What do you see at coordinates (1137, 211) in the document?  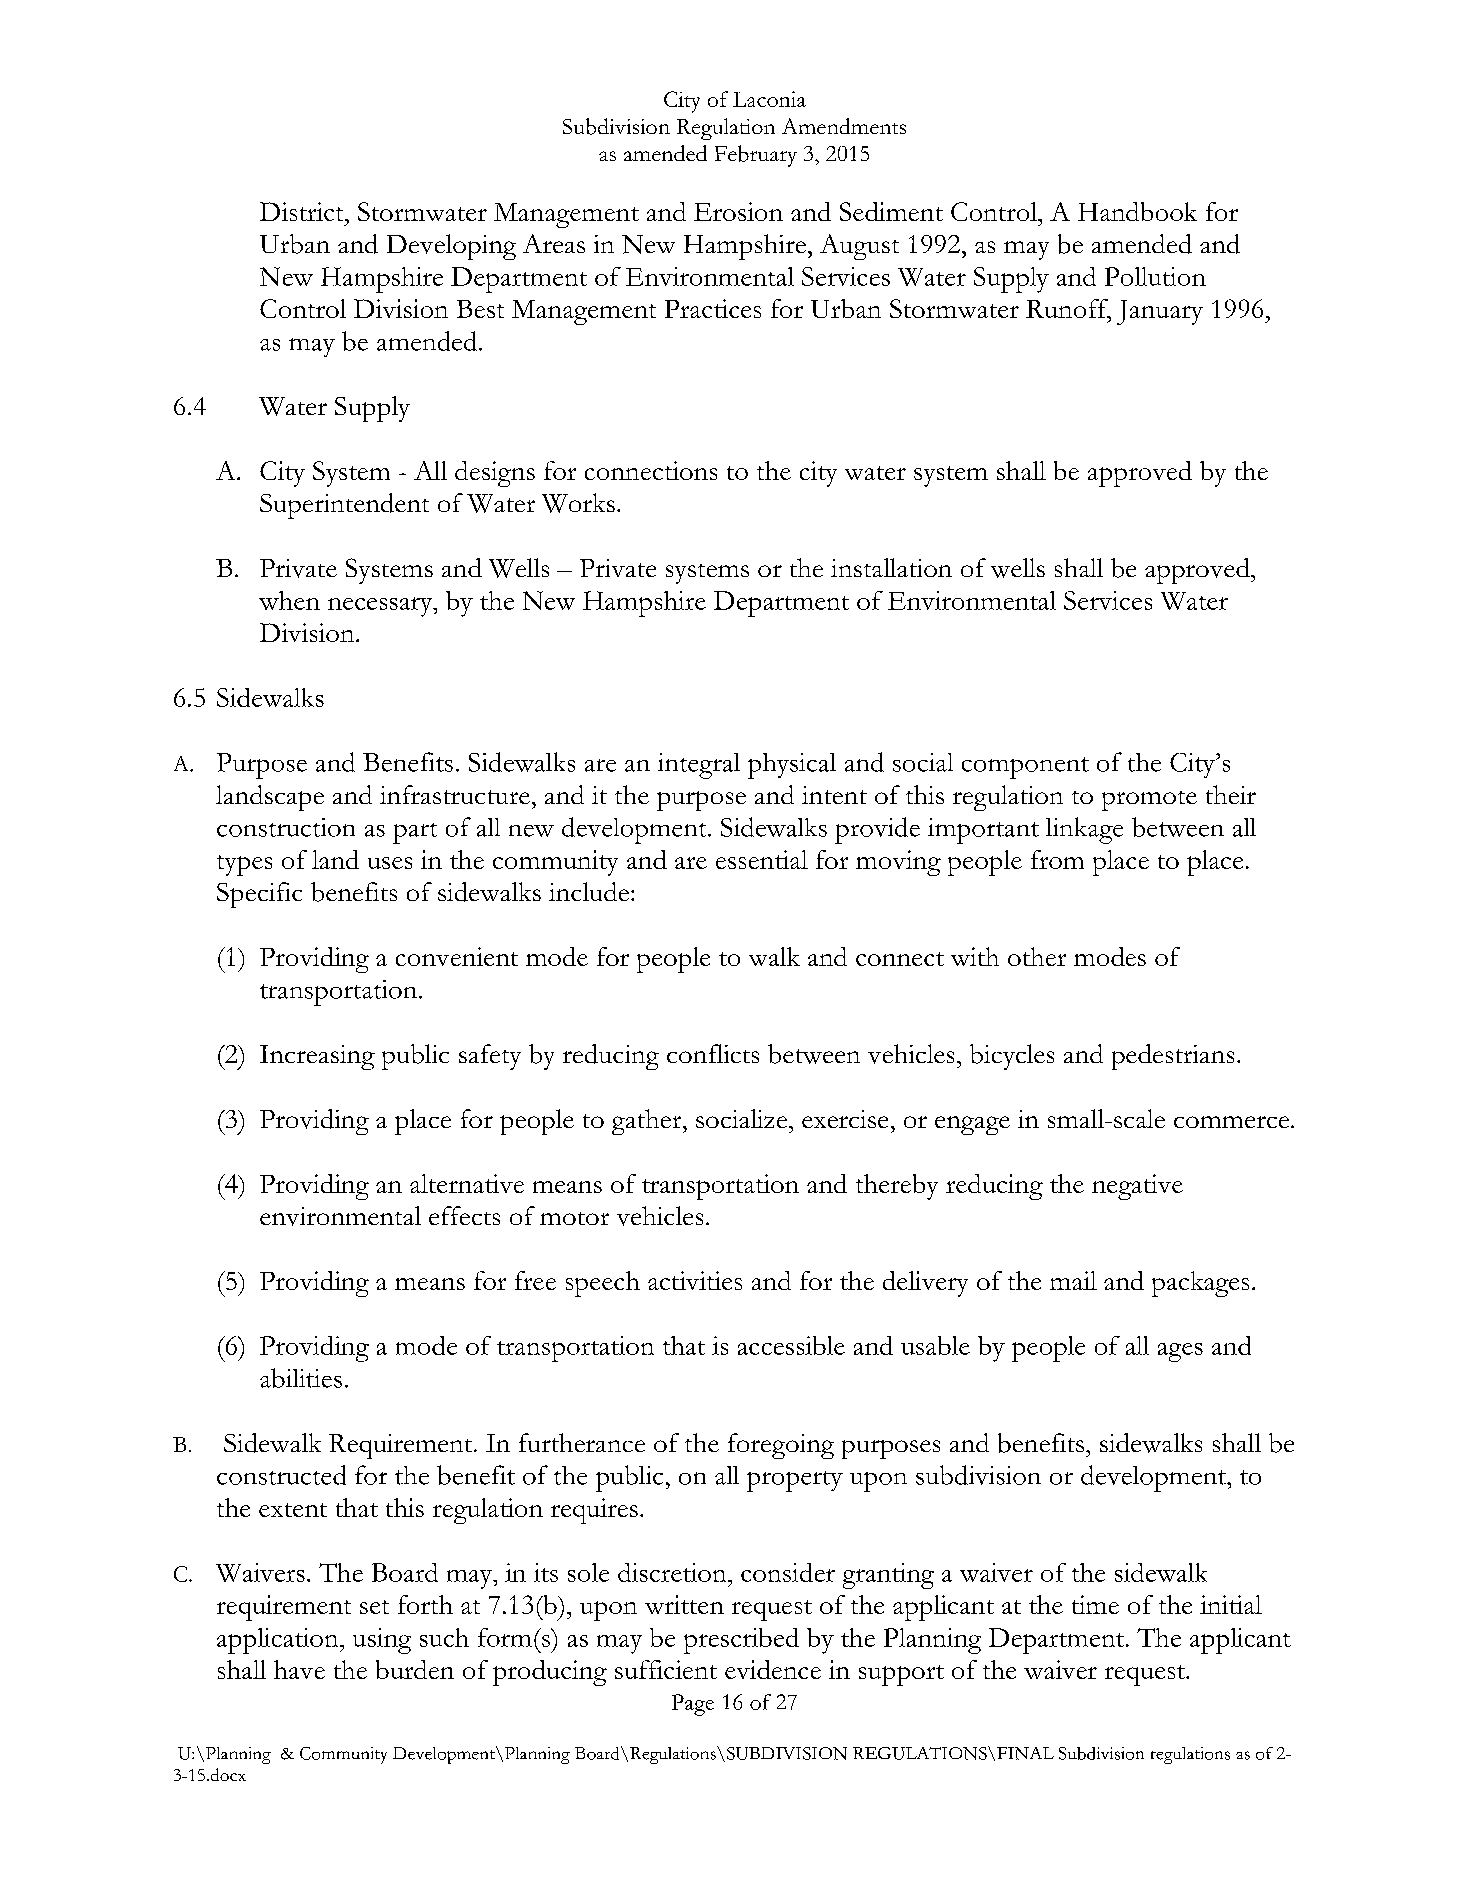 I see `Handbook` at bounding box center [1137, 211].
